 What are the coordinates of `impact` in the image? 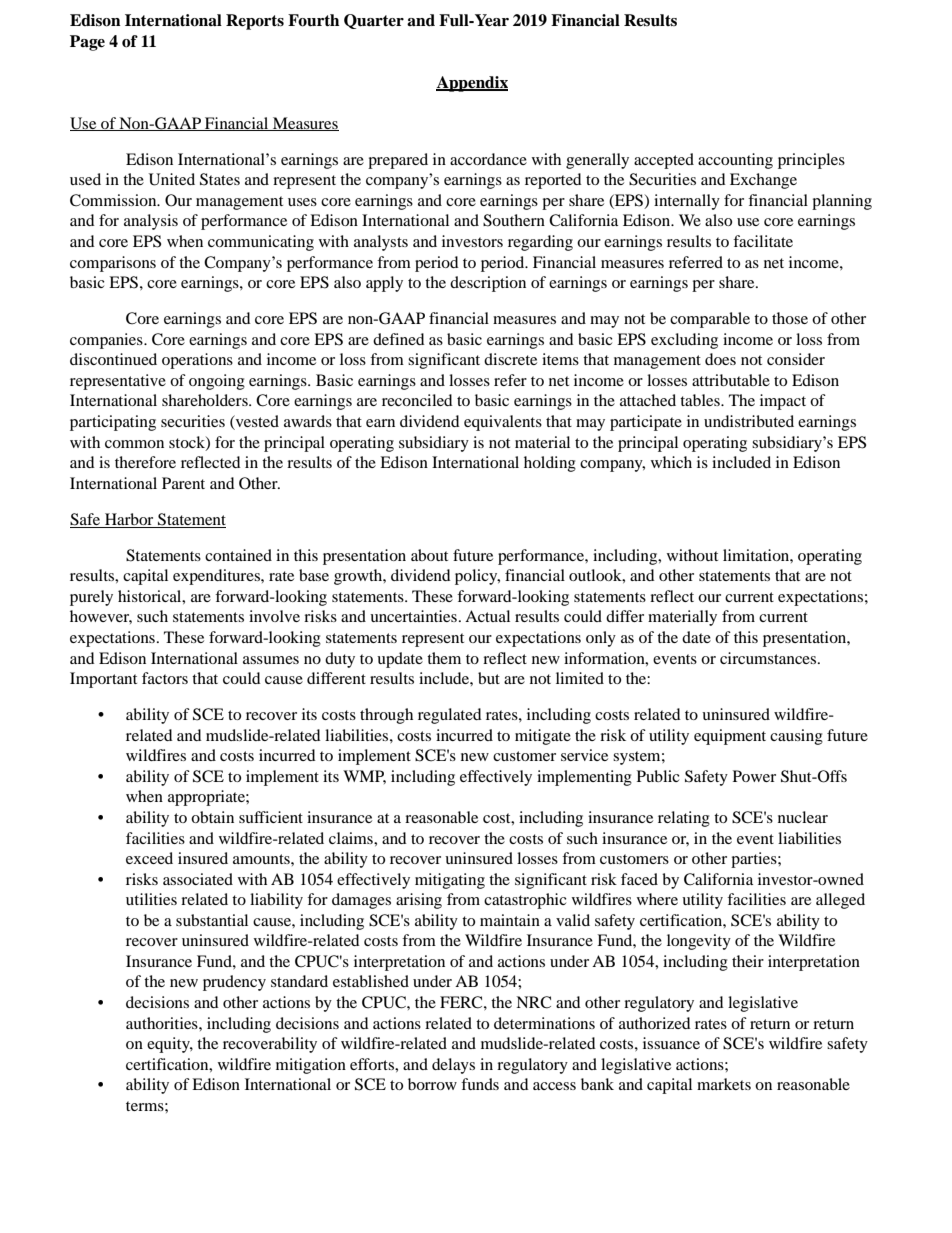 It's located at (783, 402).
